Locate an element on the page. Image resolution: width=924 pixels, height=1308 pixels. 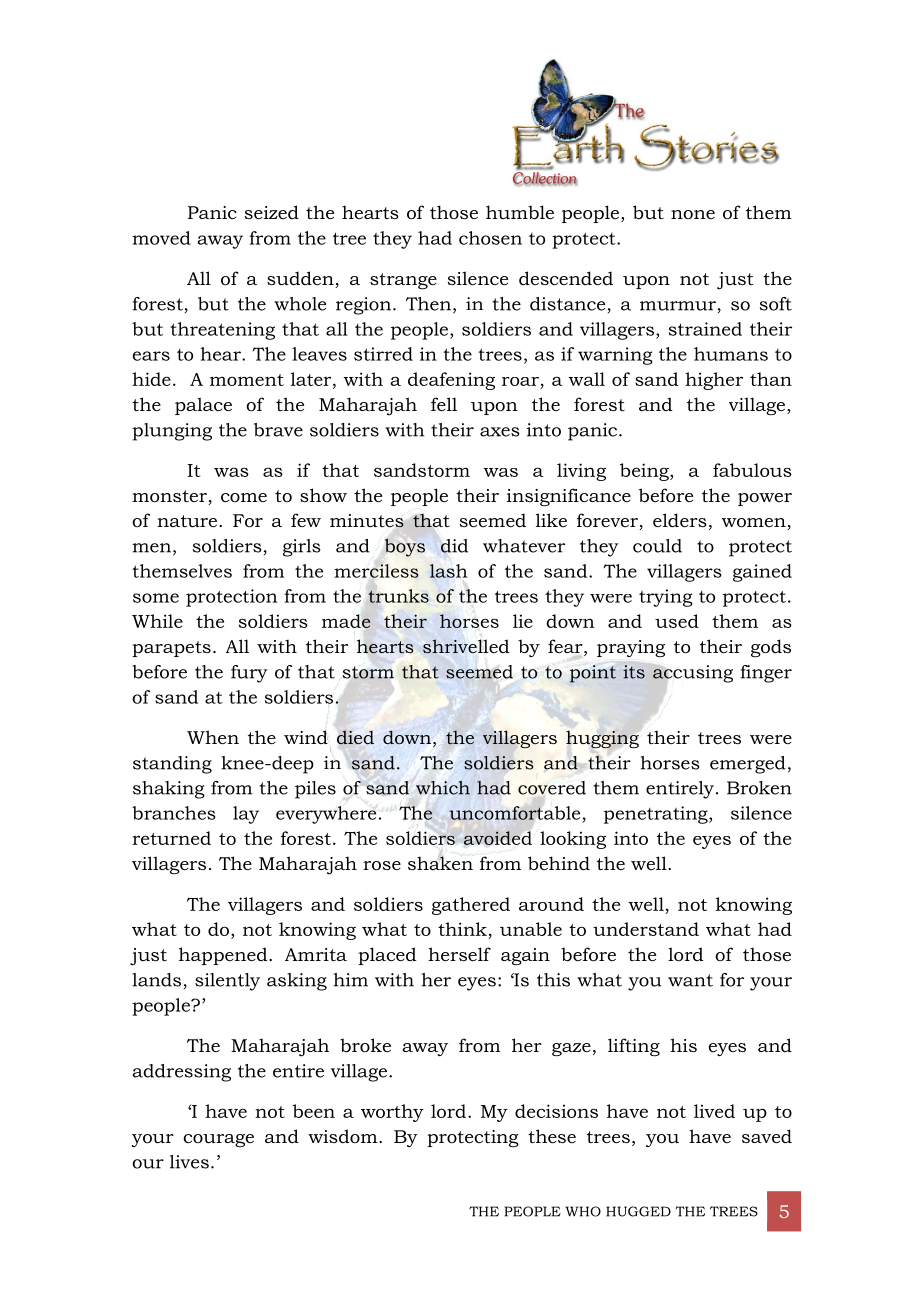
shaken is located at coordinates (440, 863).
